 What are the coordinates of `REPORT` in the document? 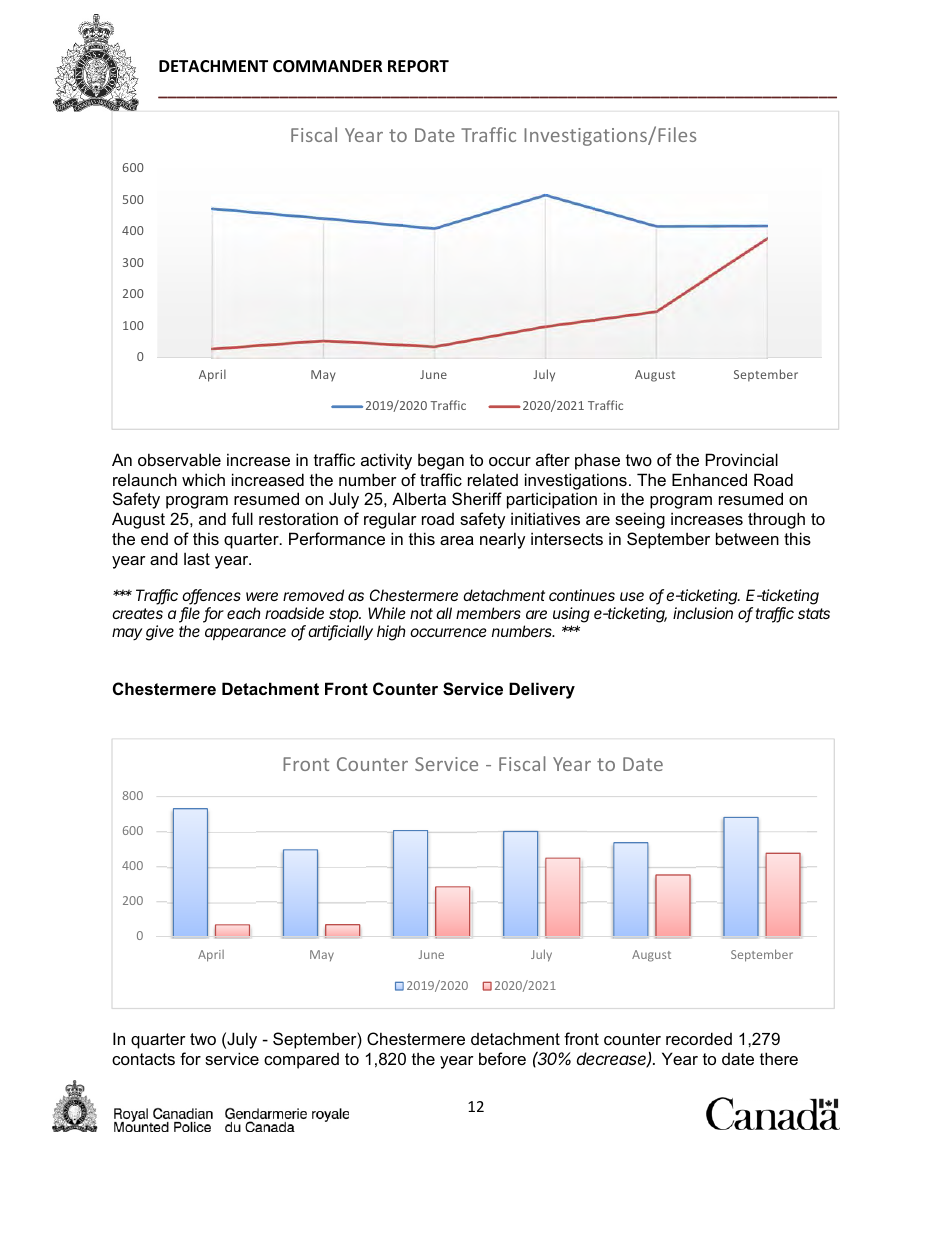 It's located at (418, 66).
